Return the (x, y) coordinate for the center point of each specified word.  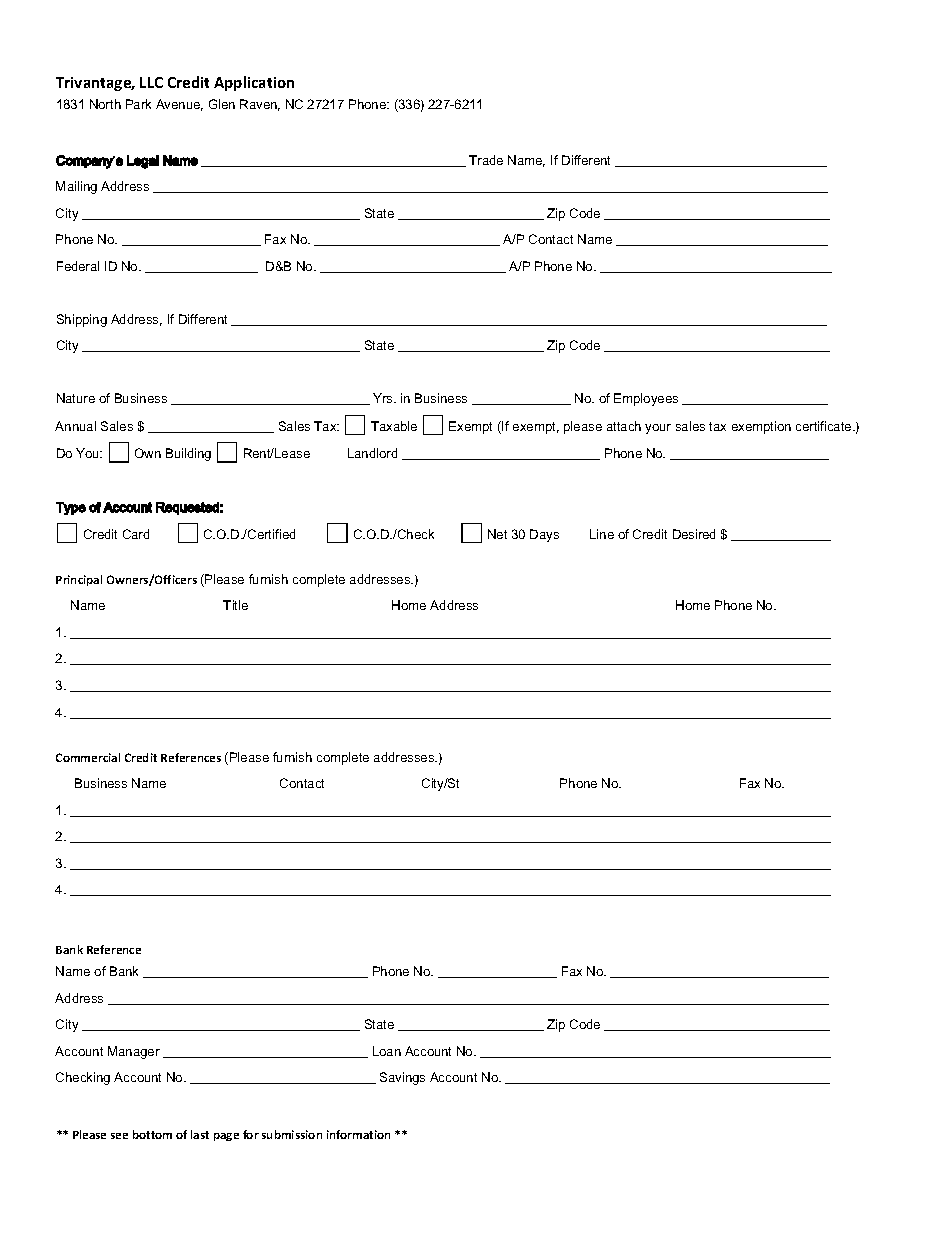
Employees (646, 399)
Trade (486, 160)
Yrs (384, 398)
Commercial (88, 757)
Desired (694, 534)
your (658, 429)
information (358, 1134)
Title (235, 605)
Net (497, 534)
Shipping (82, 320)
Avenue (179, 105)
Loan (387, 1051)
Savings (402, 1078)
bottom (152, 1134)
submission (292, 1134)
